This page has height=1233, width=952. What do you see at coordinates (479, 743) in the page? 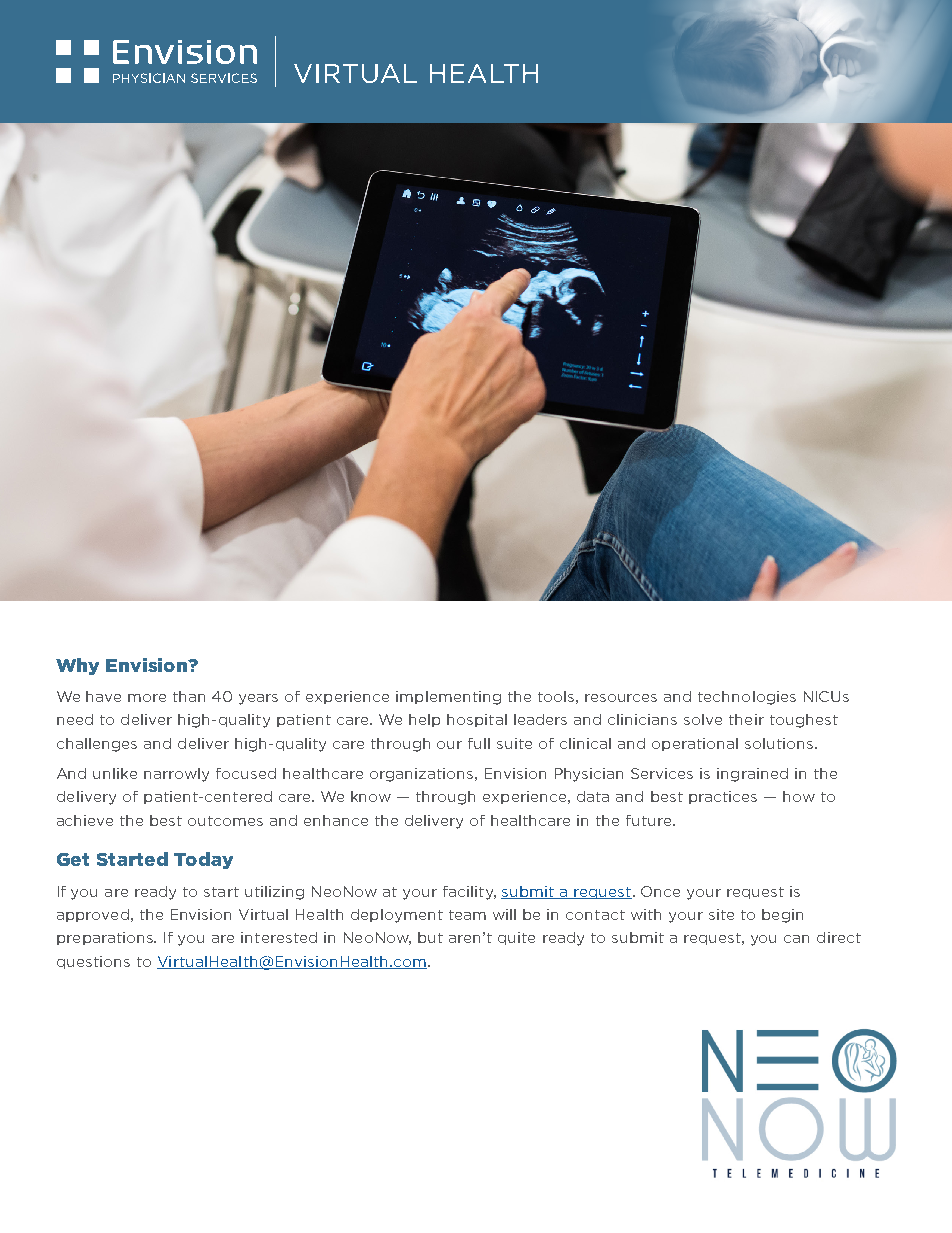
I see `full` at bounding box center [479, 743].
